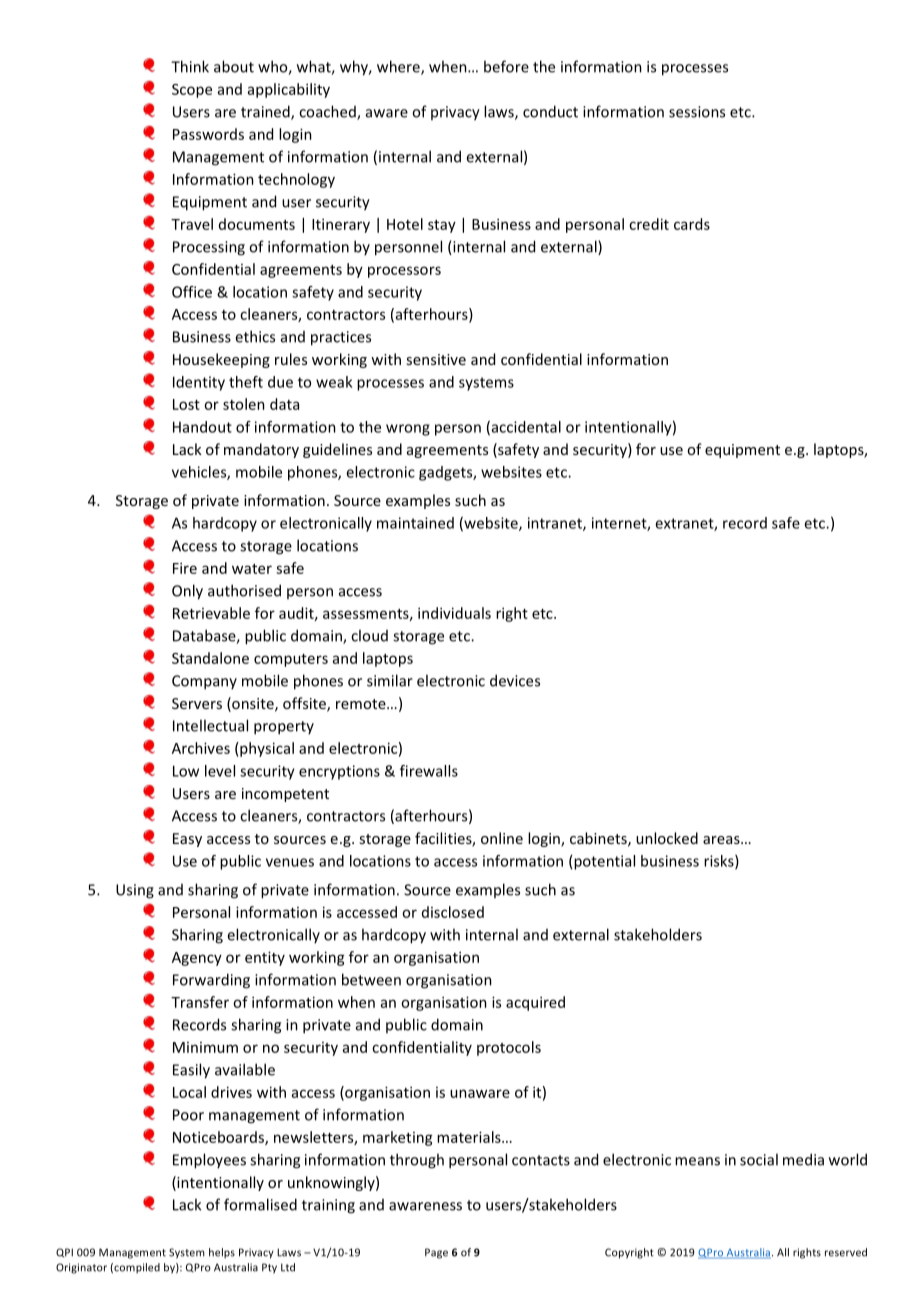  I want to click on Scope, so click(192, 91).
